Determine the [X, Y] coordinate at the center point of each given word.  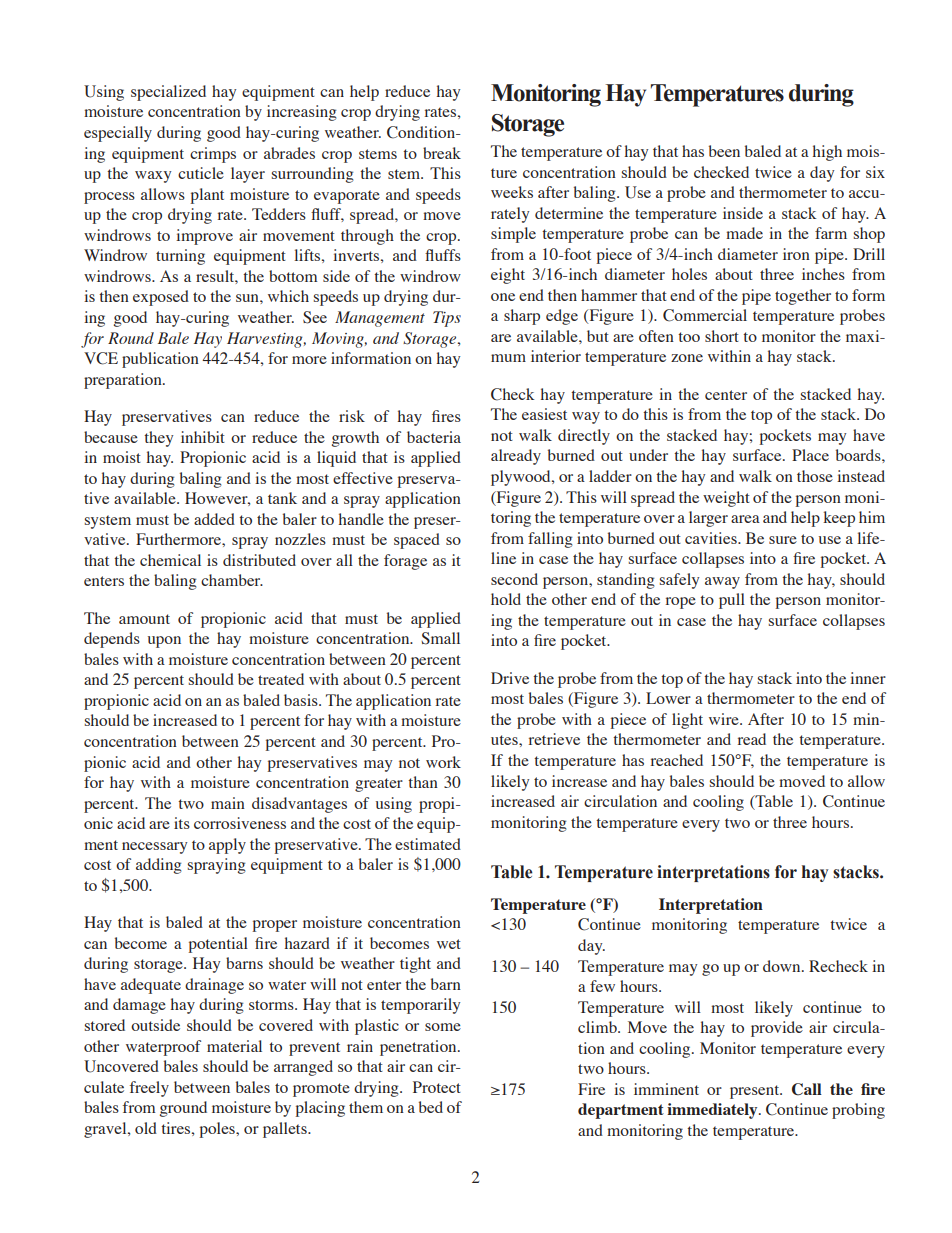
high [827, 153]
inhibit [203, 437]
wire [725, 719]
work [443, 762]
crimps [213, 155]
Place [810, 455]
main [228, 803]
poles [218, 1130]
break [442, 153]
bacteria [434, 437]
